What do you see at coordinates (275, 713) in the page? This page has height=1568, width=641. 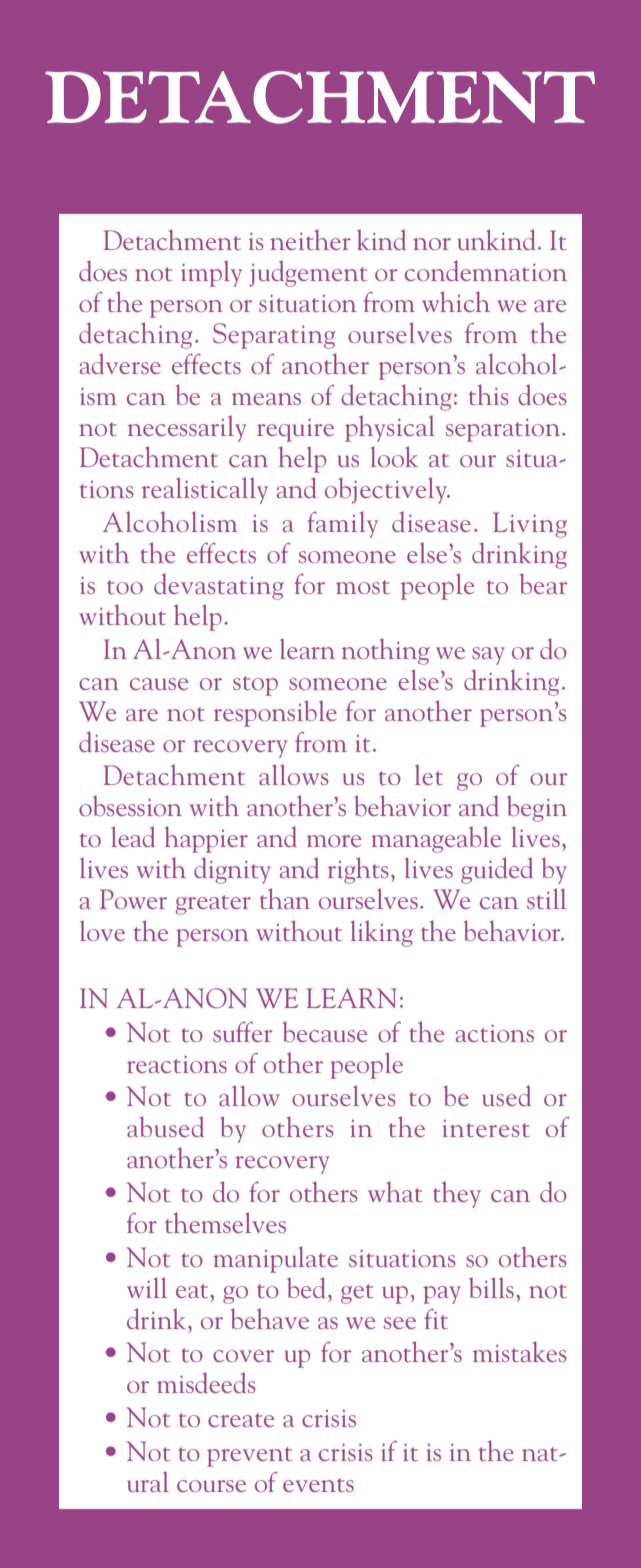 I see `responsible` at bounding box center [275, 713].
